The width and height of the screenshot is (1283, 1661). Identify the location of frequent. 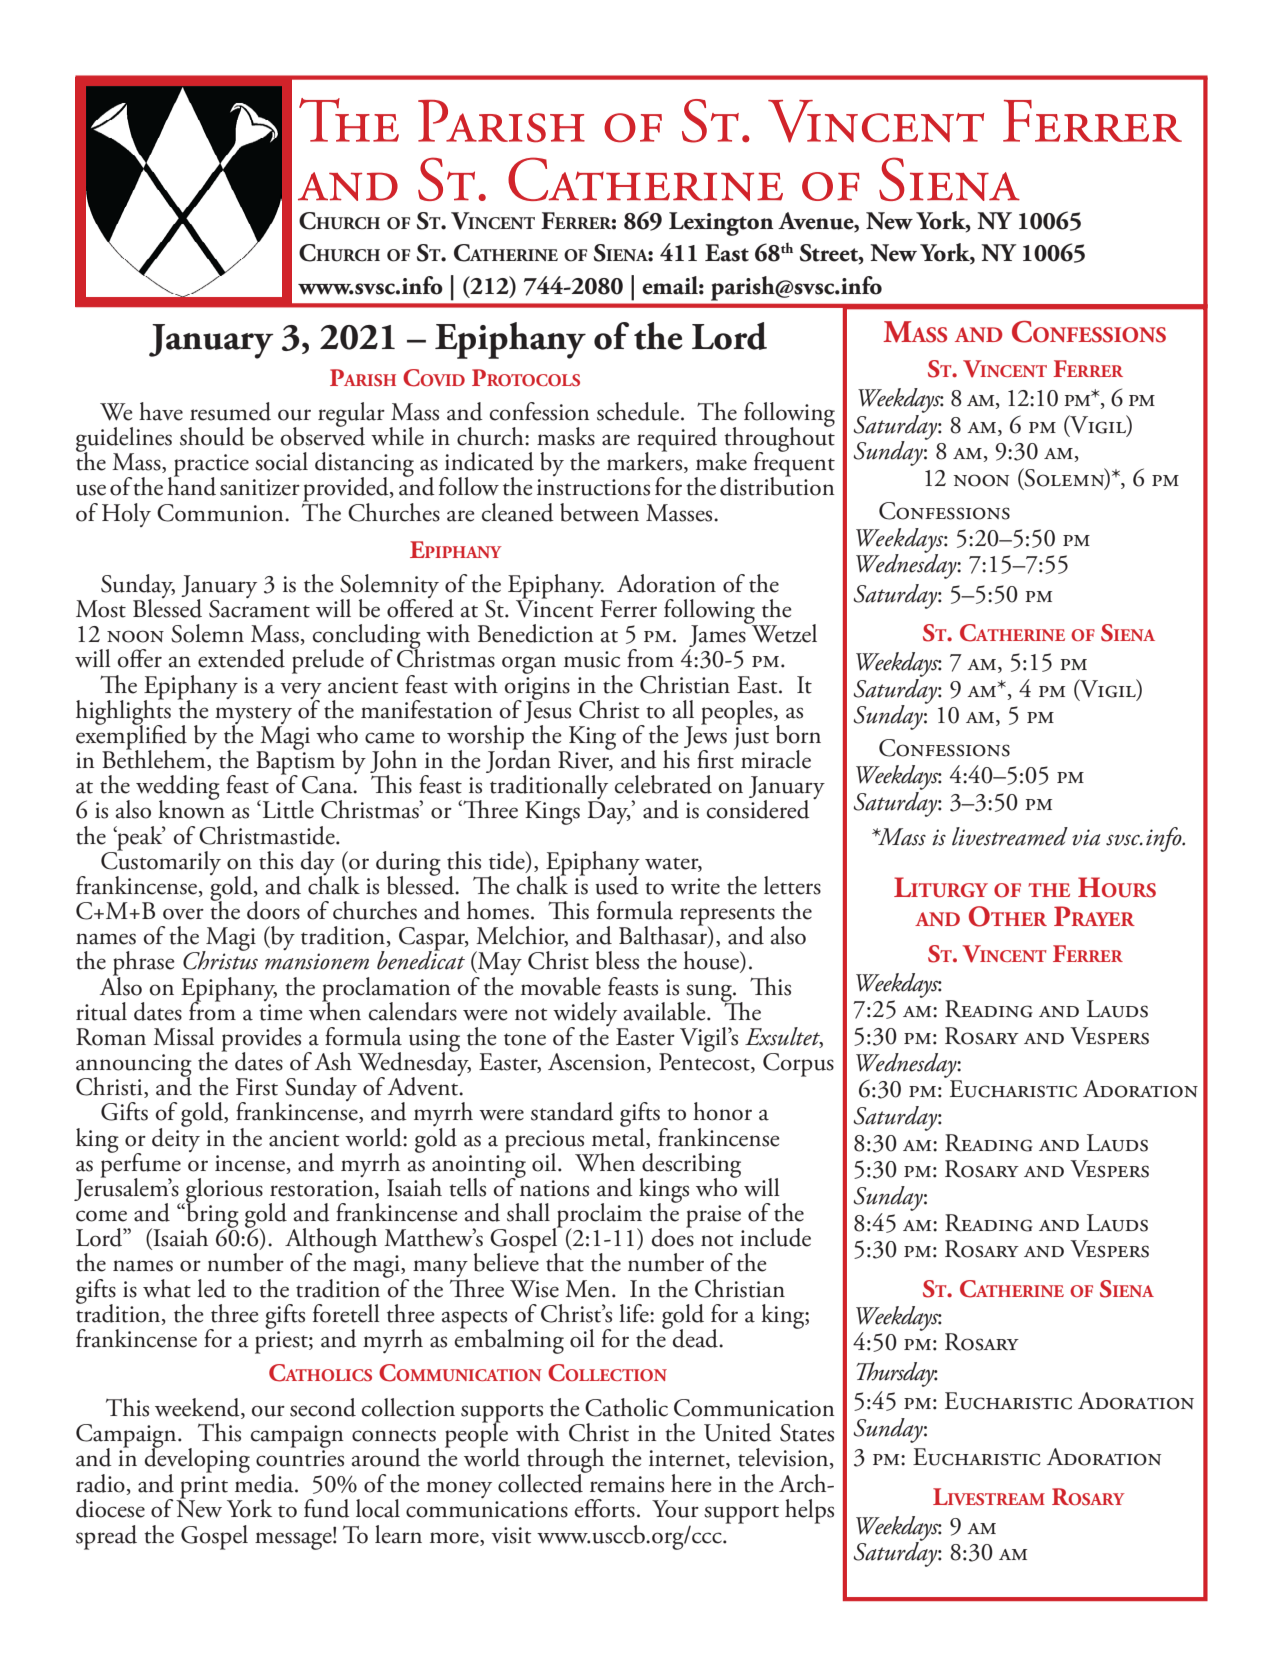
(794, 464).
